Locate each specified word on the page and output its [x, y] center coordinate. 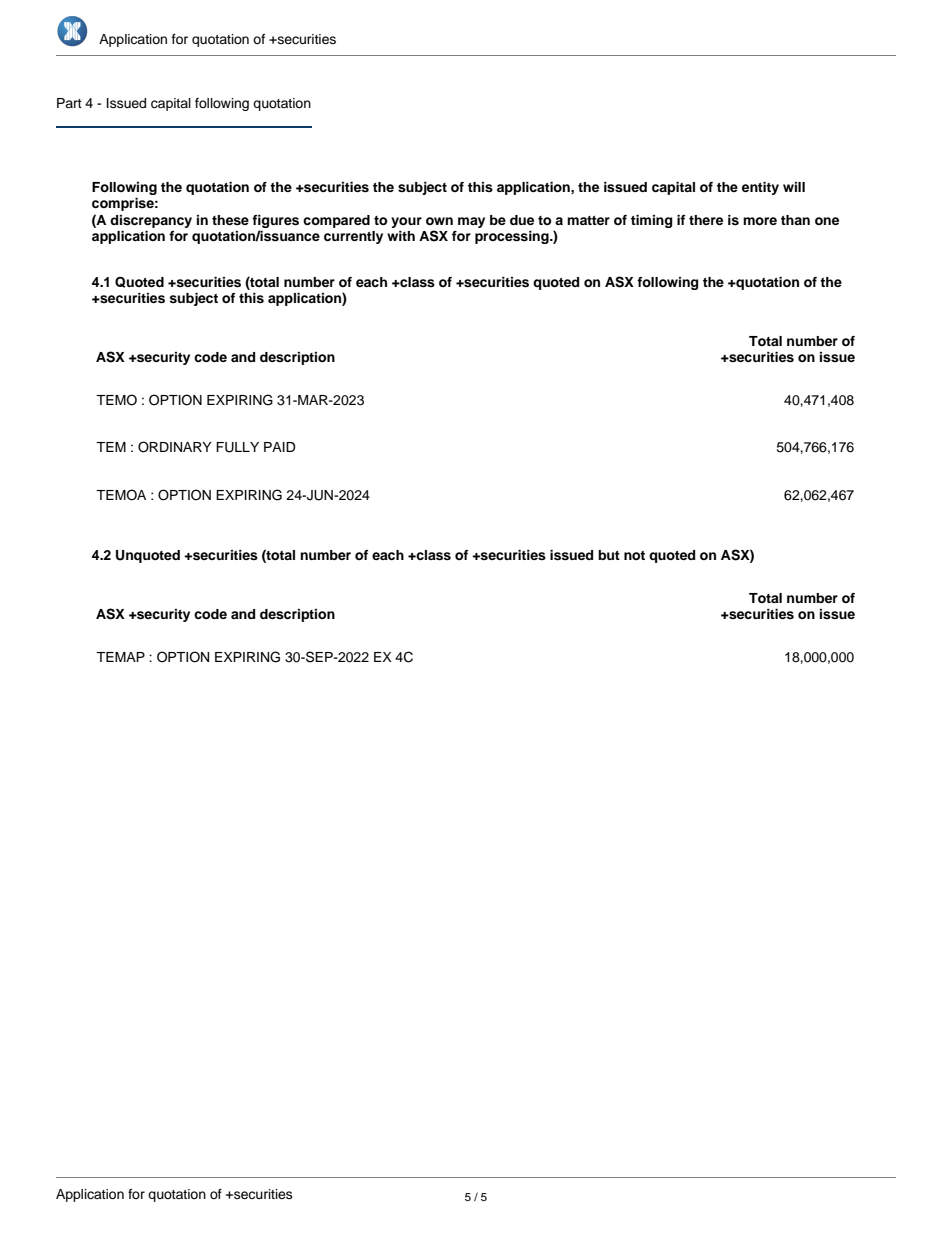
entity [760, 188]
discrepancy [151, 221]
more [760, 221]
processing [513, 237]
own [439, 221]
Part [69, 103]
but [609, 555]
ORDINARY [175, 447]
